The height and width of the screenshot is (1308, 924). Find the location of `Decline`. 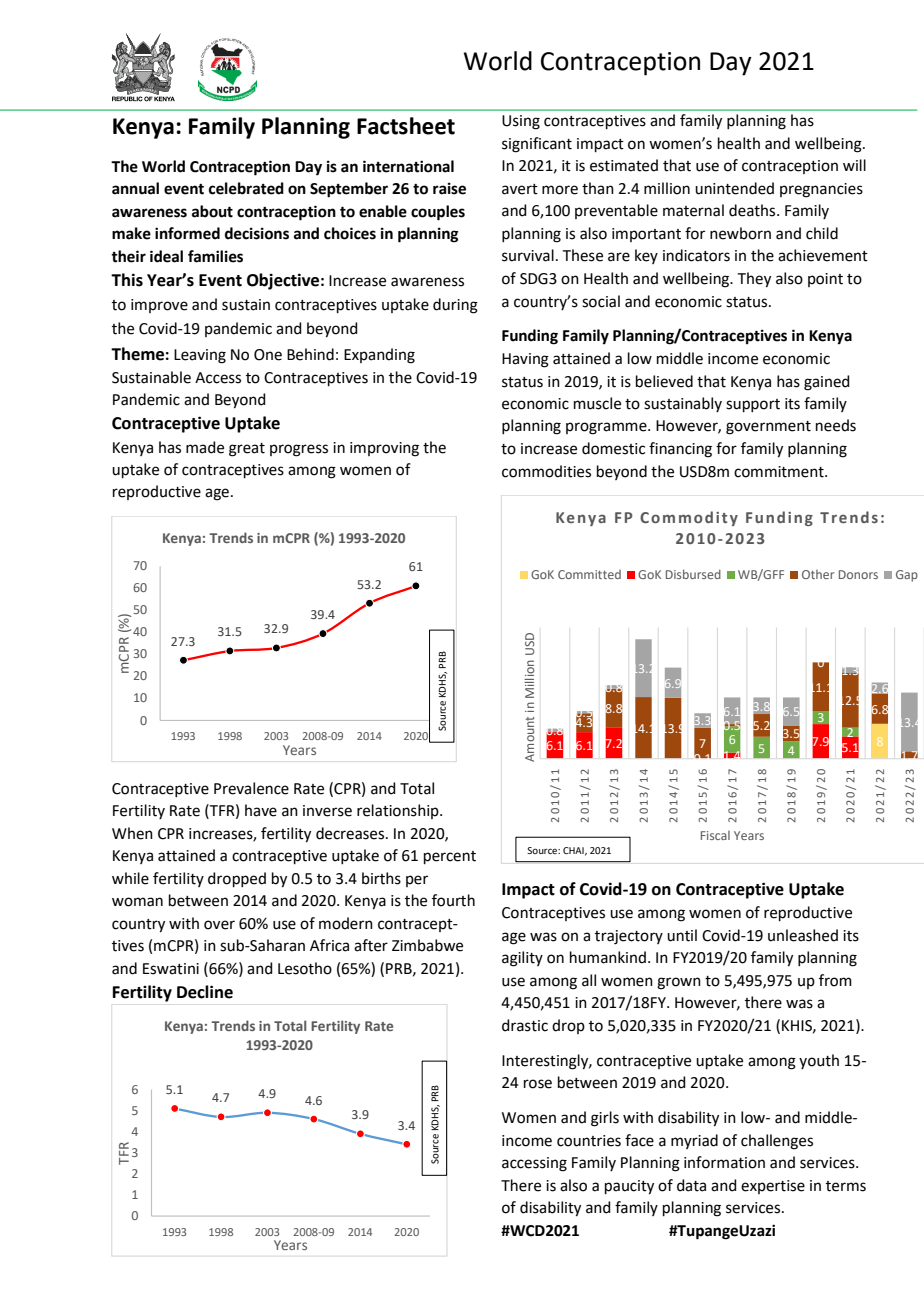

Decline is located at coordinates (205, 992).
